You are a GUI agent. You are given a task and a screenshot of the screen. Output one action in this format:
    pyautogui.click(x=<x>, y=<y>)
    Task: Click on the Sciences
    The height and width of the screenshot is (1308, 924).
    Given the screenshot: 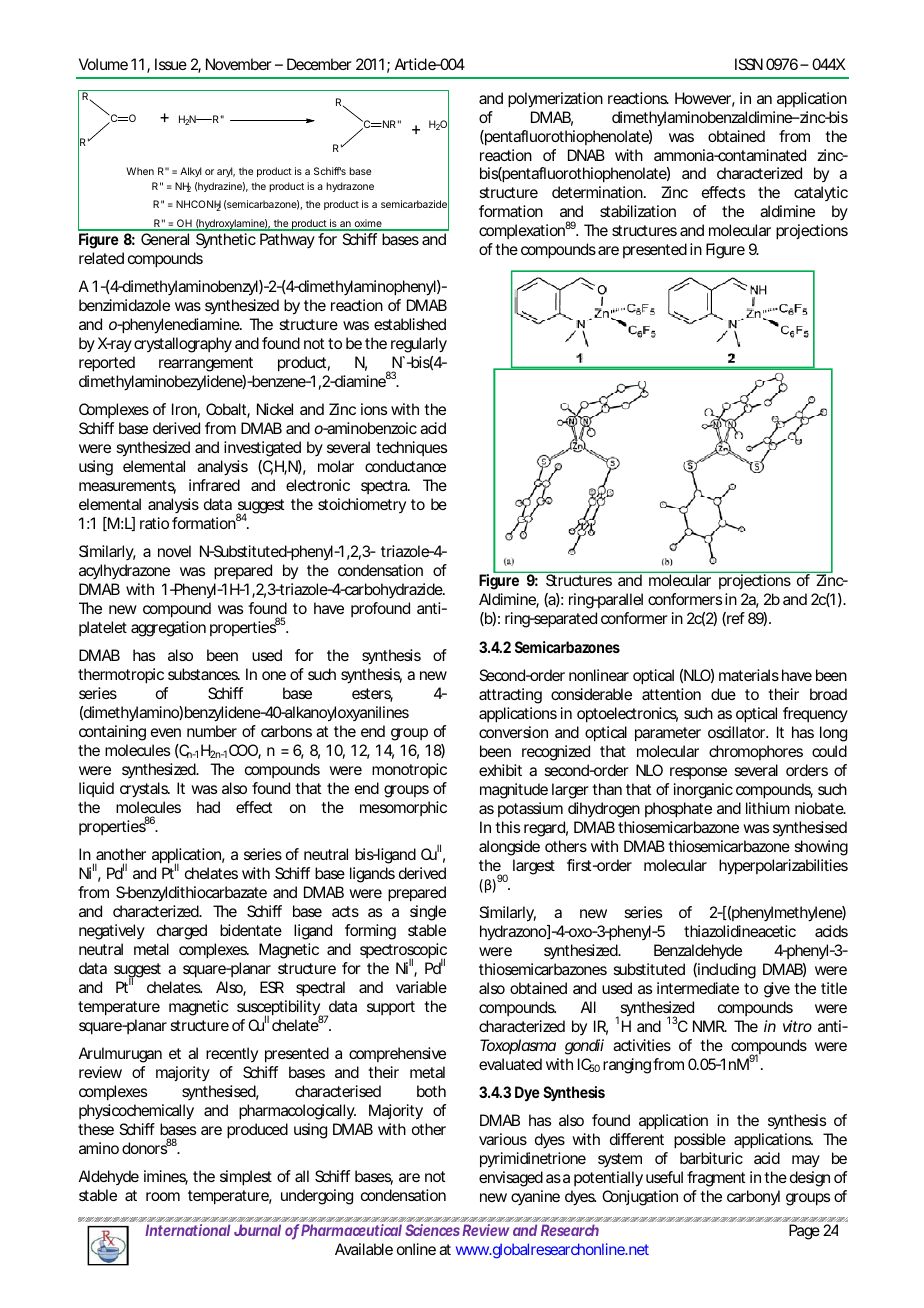 What is the action you would take?
    pyautogui.click(x=432, y=1230)
